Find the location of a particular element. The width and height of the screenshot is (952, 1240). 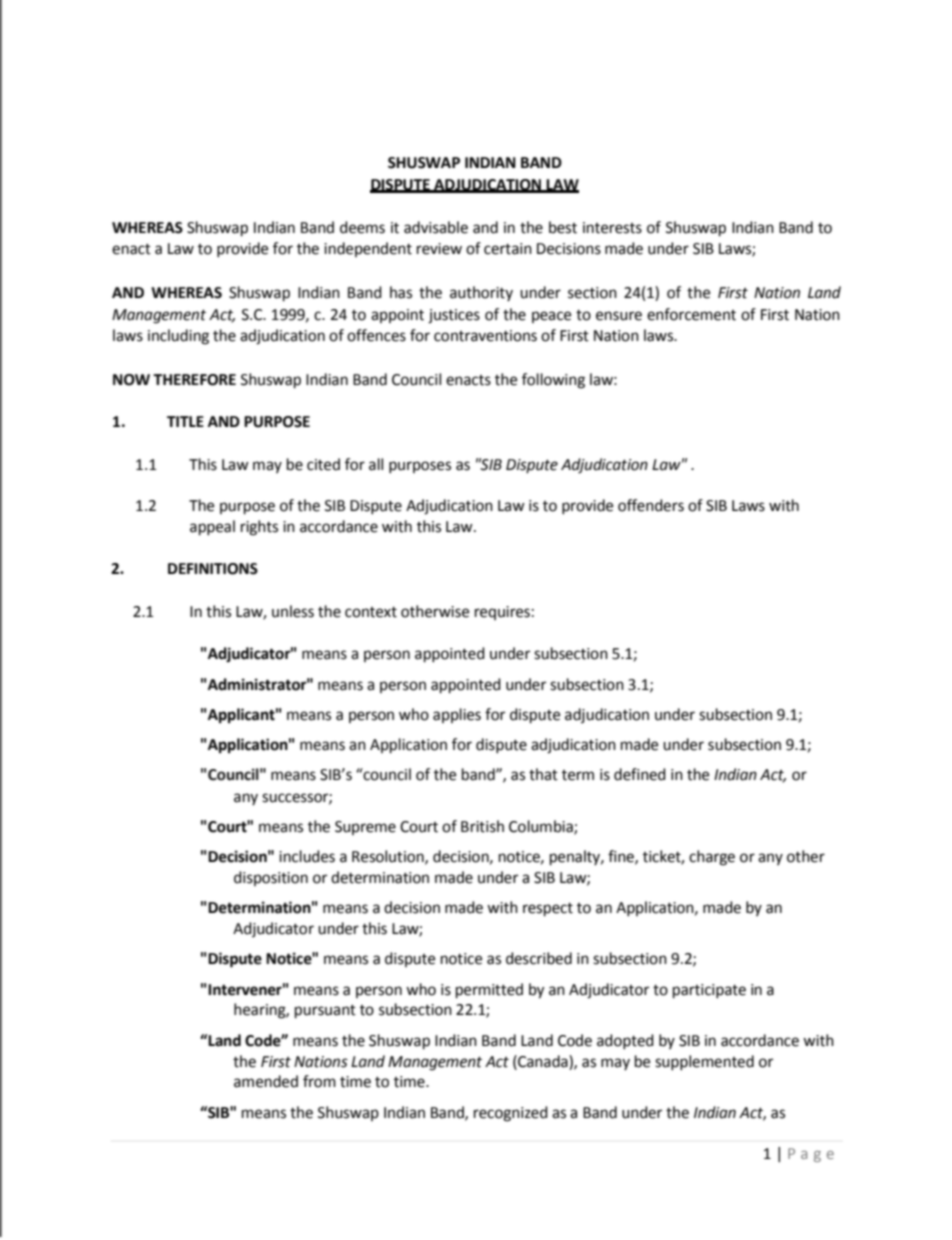

recognized is located at coordinates (511, 1114).
